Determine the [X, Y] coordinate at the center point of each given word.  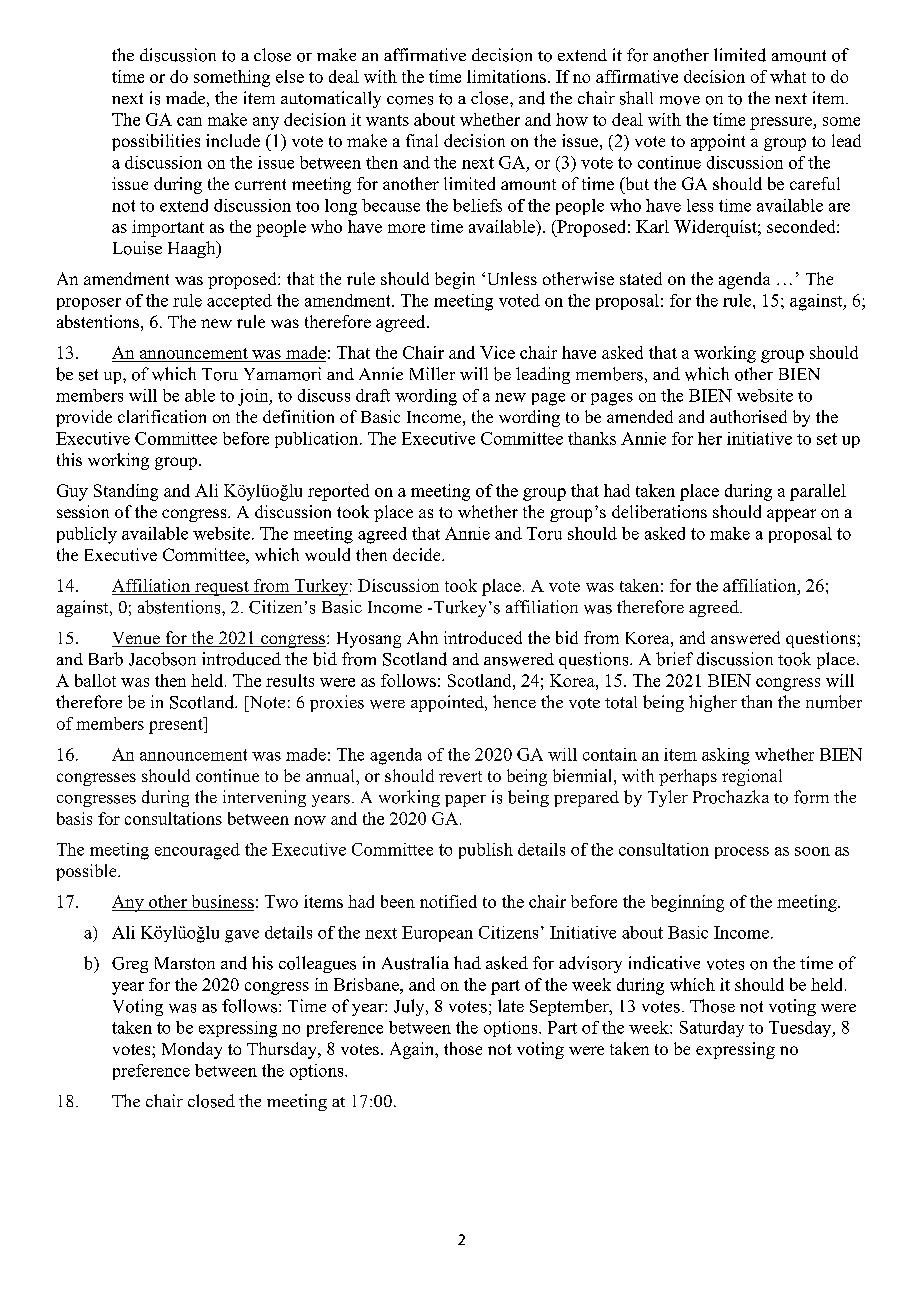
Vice [497, 352]
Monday [192, 1050]
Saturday [712, 1029]
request [222, 588]
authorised [748, 416]
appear [791, 515]
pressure [782, 123]
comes [410, 100]
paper [465, 801]
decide [418, 554]
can [189, 121]
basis [74, 818]
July [410, 1007]
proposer [89, 304]
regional [752, 777]
